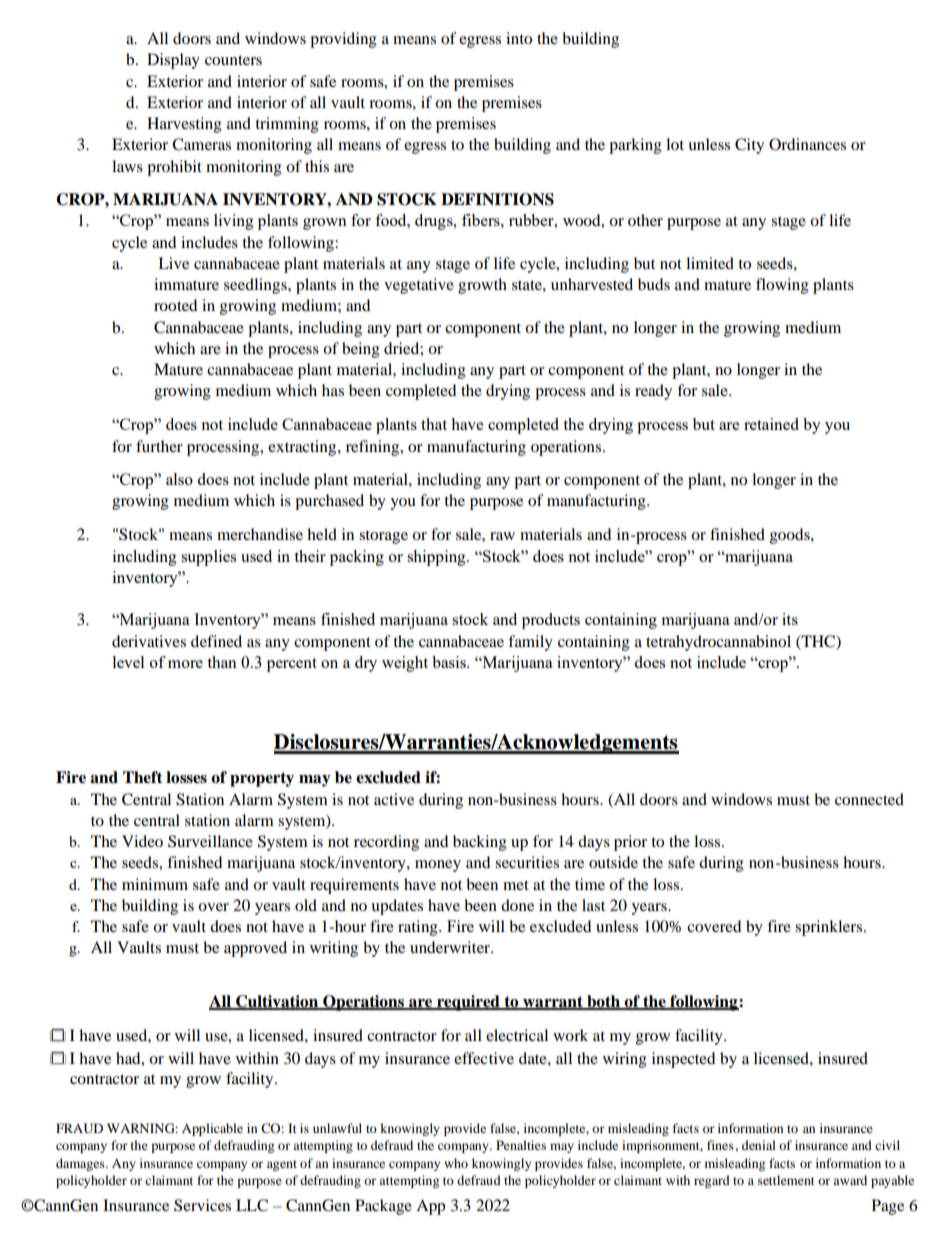 The width and height of the screenshot is (952, 1233). What do you see at coordinates (202, 1205) in the screenshot?
I see `Services` at bounding box center [202, 1205].
